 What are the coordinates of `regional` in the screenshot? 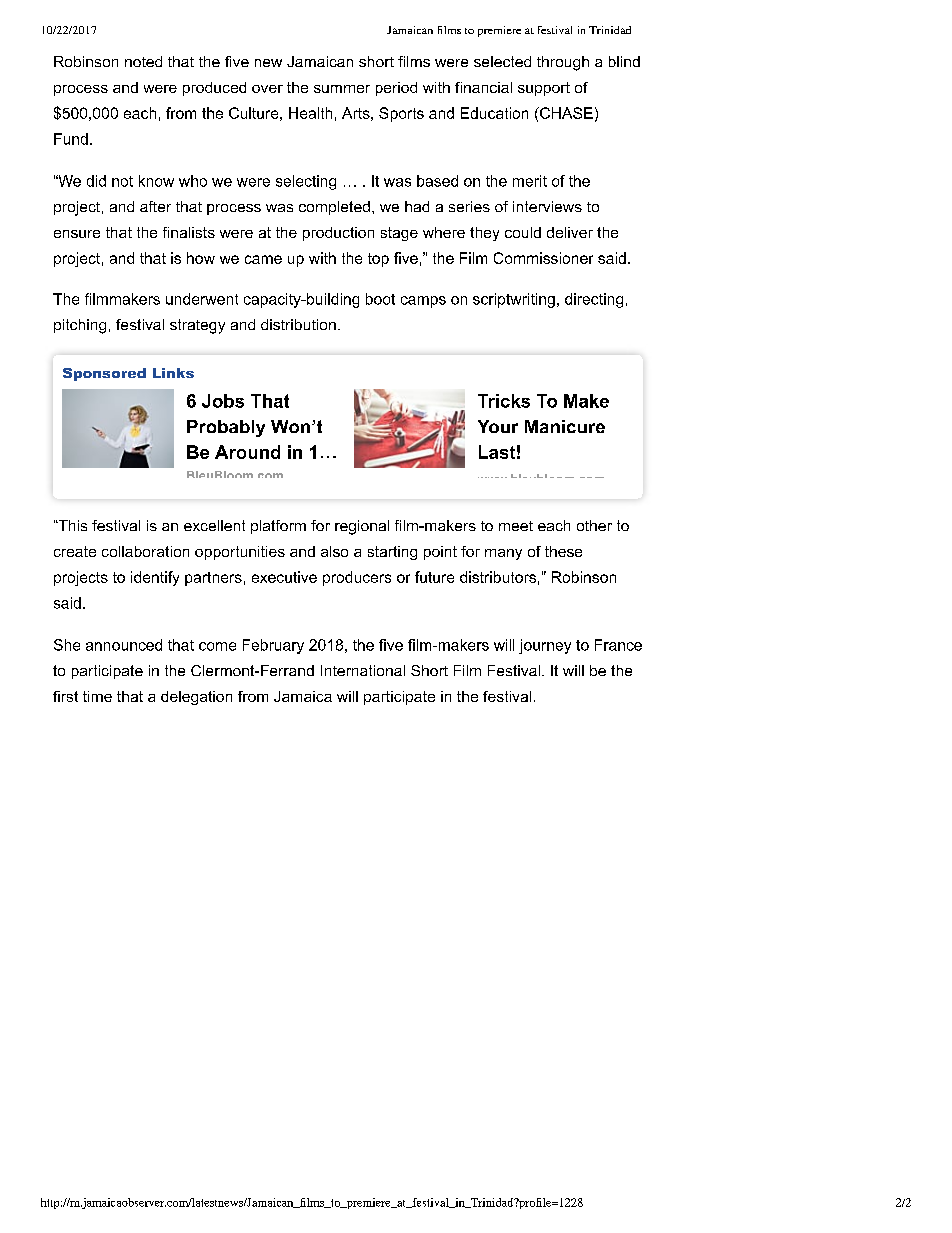 It's located at (362, 527).
